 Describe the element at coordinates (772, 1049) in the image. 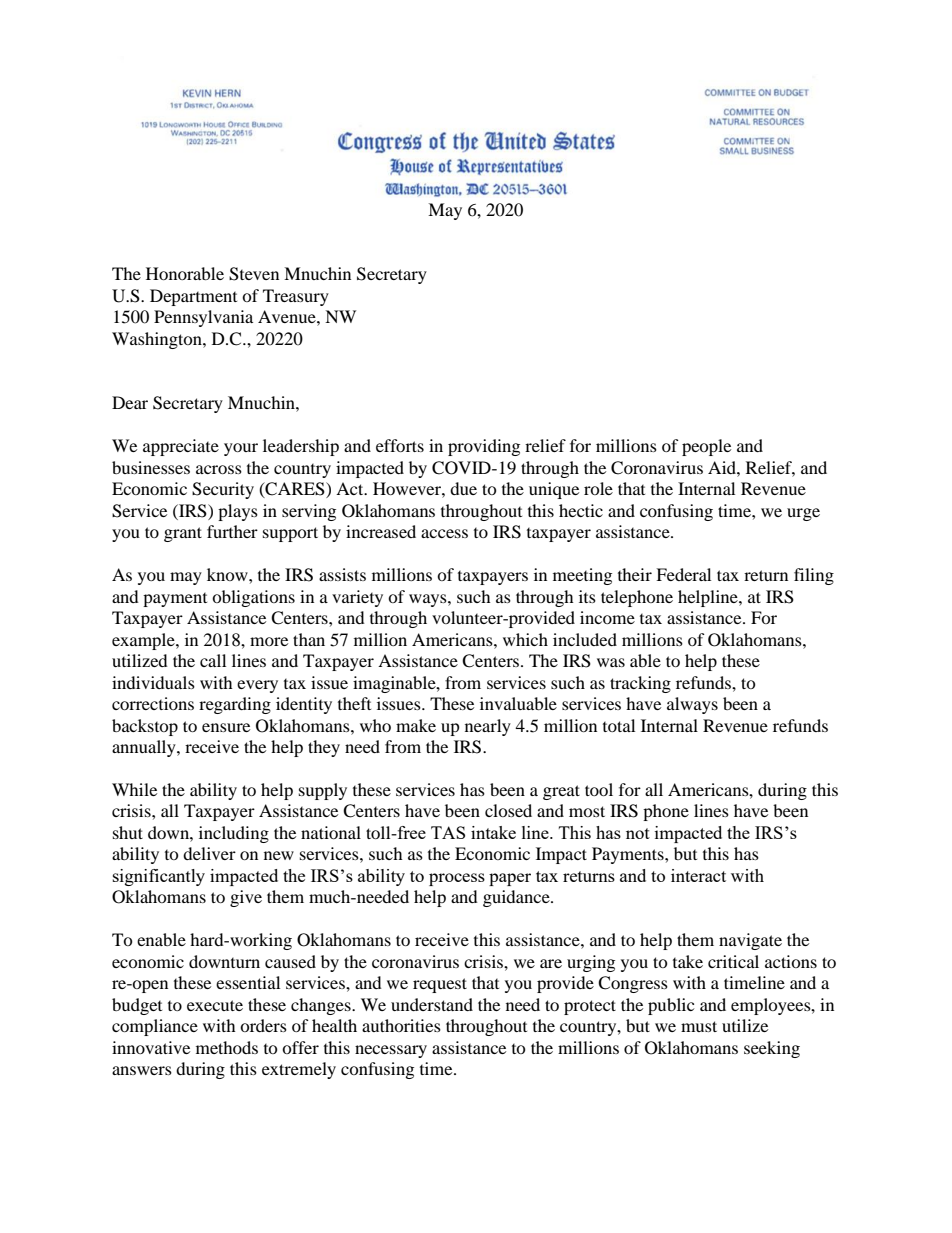

I see `seeking` at that location.
